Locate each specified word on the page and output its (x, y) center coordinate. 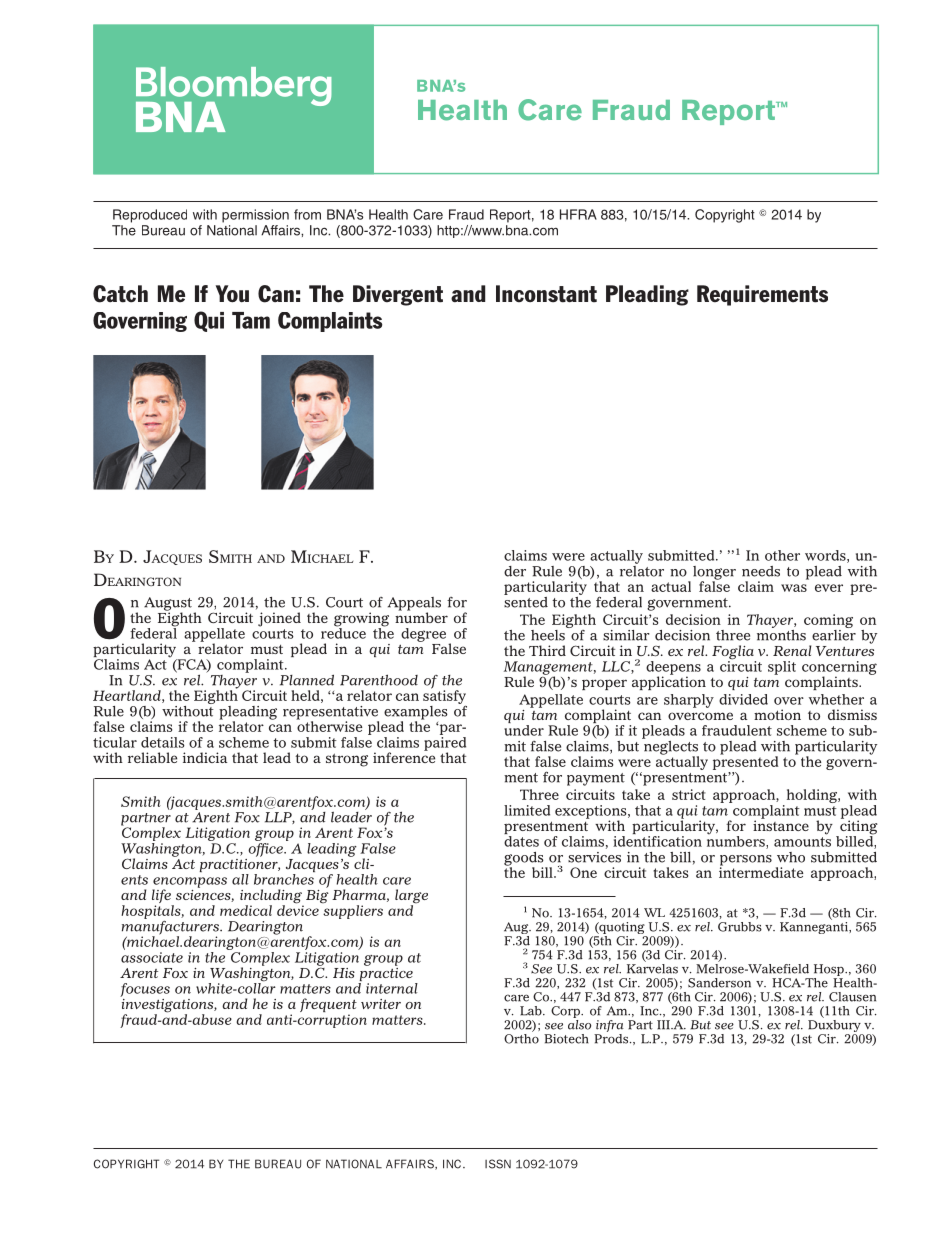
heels (549, 634)
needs (761, 571)
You (232, 294)
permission (255, 216)
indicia (205, 757)
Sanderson (719, 983)
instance (781, 824)
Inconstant (546, 294)
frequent (328, 1006)
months (781, 634)
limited (527, 810)
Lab (532, 1011)
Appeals (414, 605)
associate (152, 957)
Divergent (398, 295)
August (168, 605)
